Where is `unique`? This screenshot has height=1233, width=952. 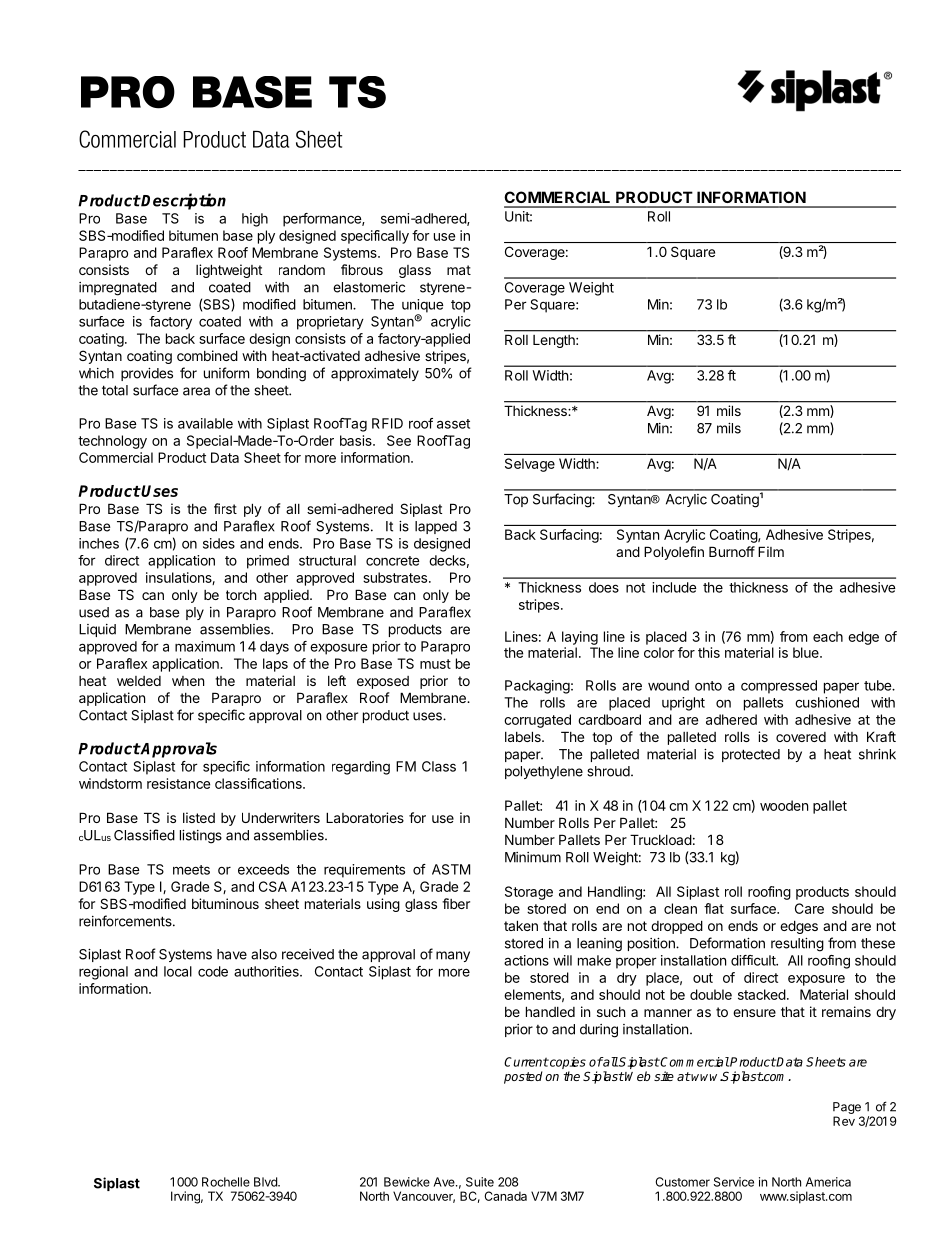 unique is located at coordinates (423, 307).
